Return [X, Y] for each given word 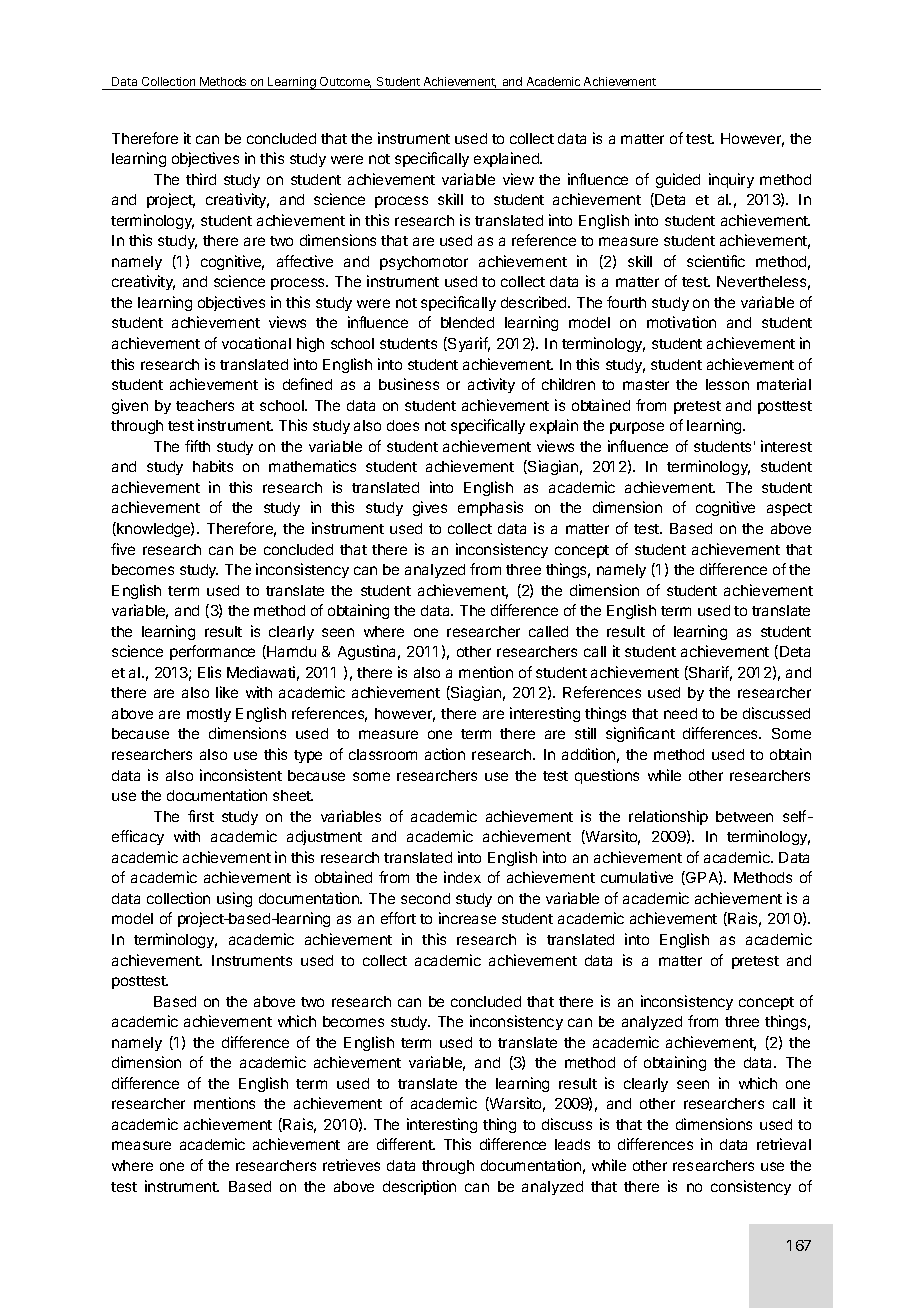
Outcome [345, 82]
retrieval [784, 1144]
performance [212, 652]
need [680, 713]
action [445, 754]
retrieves [351, 1165]
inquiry [731, 180]
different [405, 1144]
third [201, 179]
